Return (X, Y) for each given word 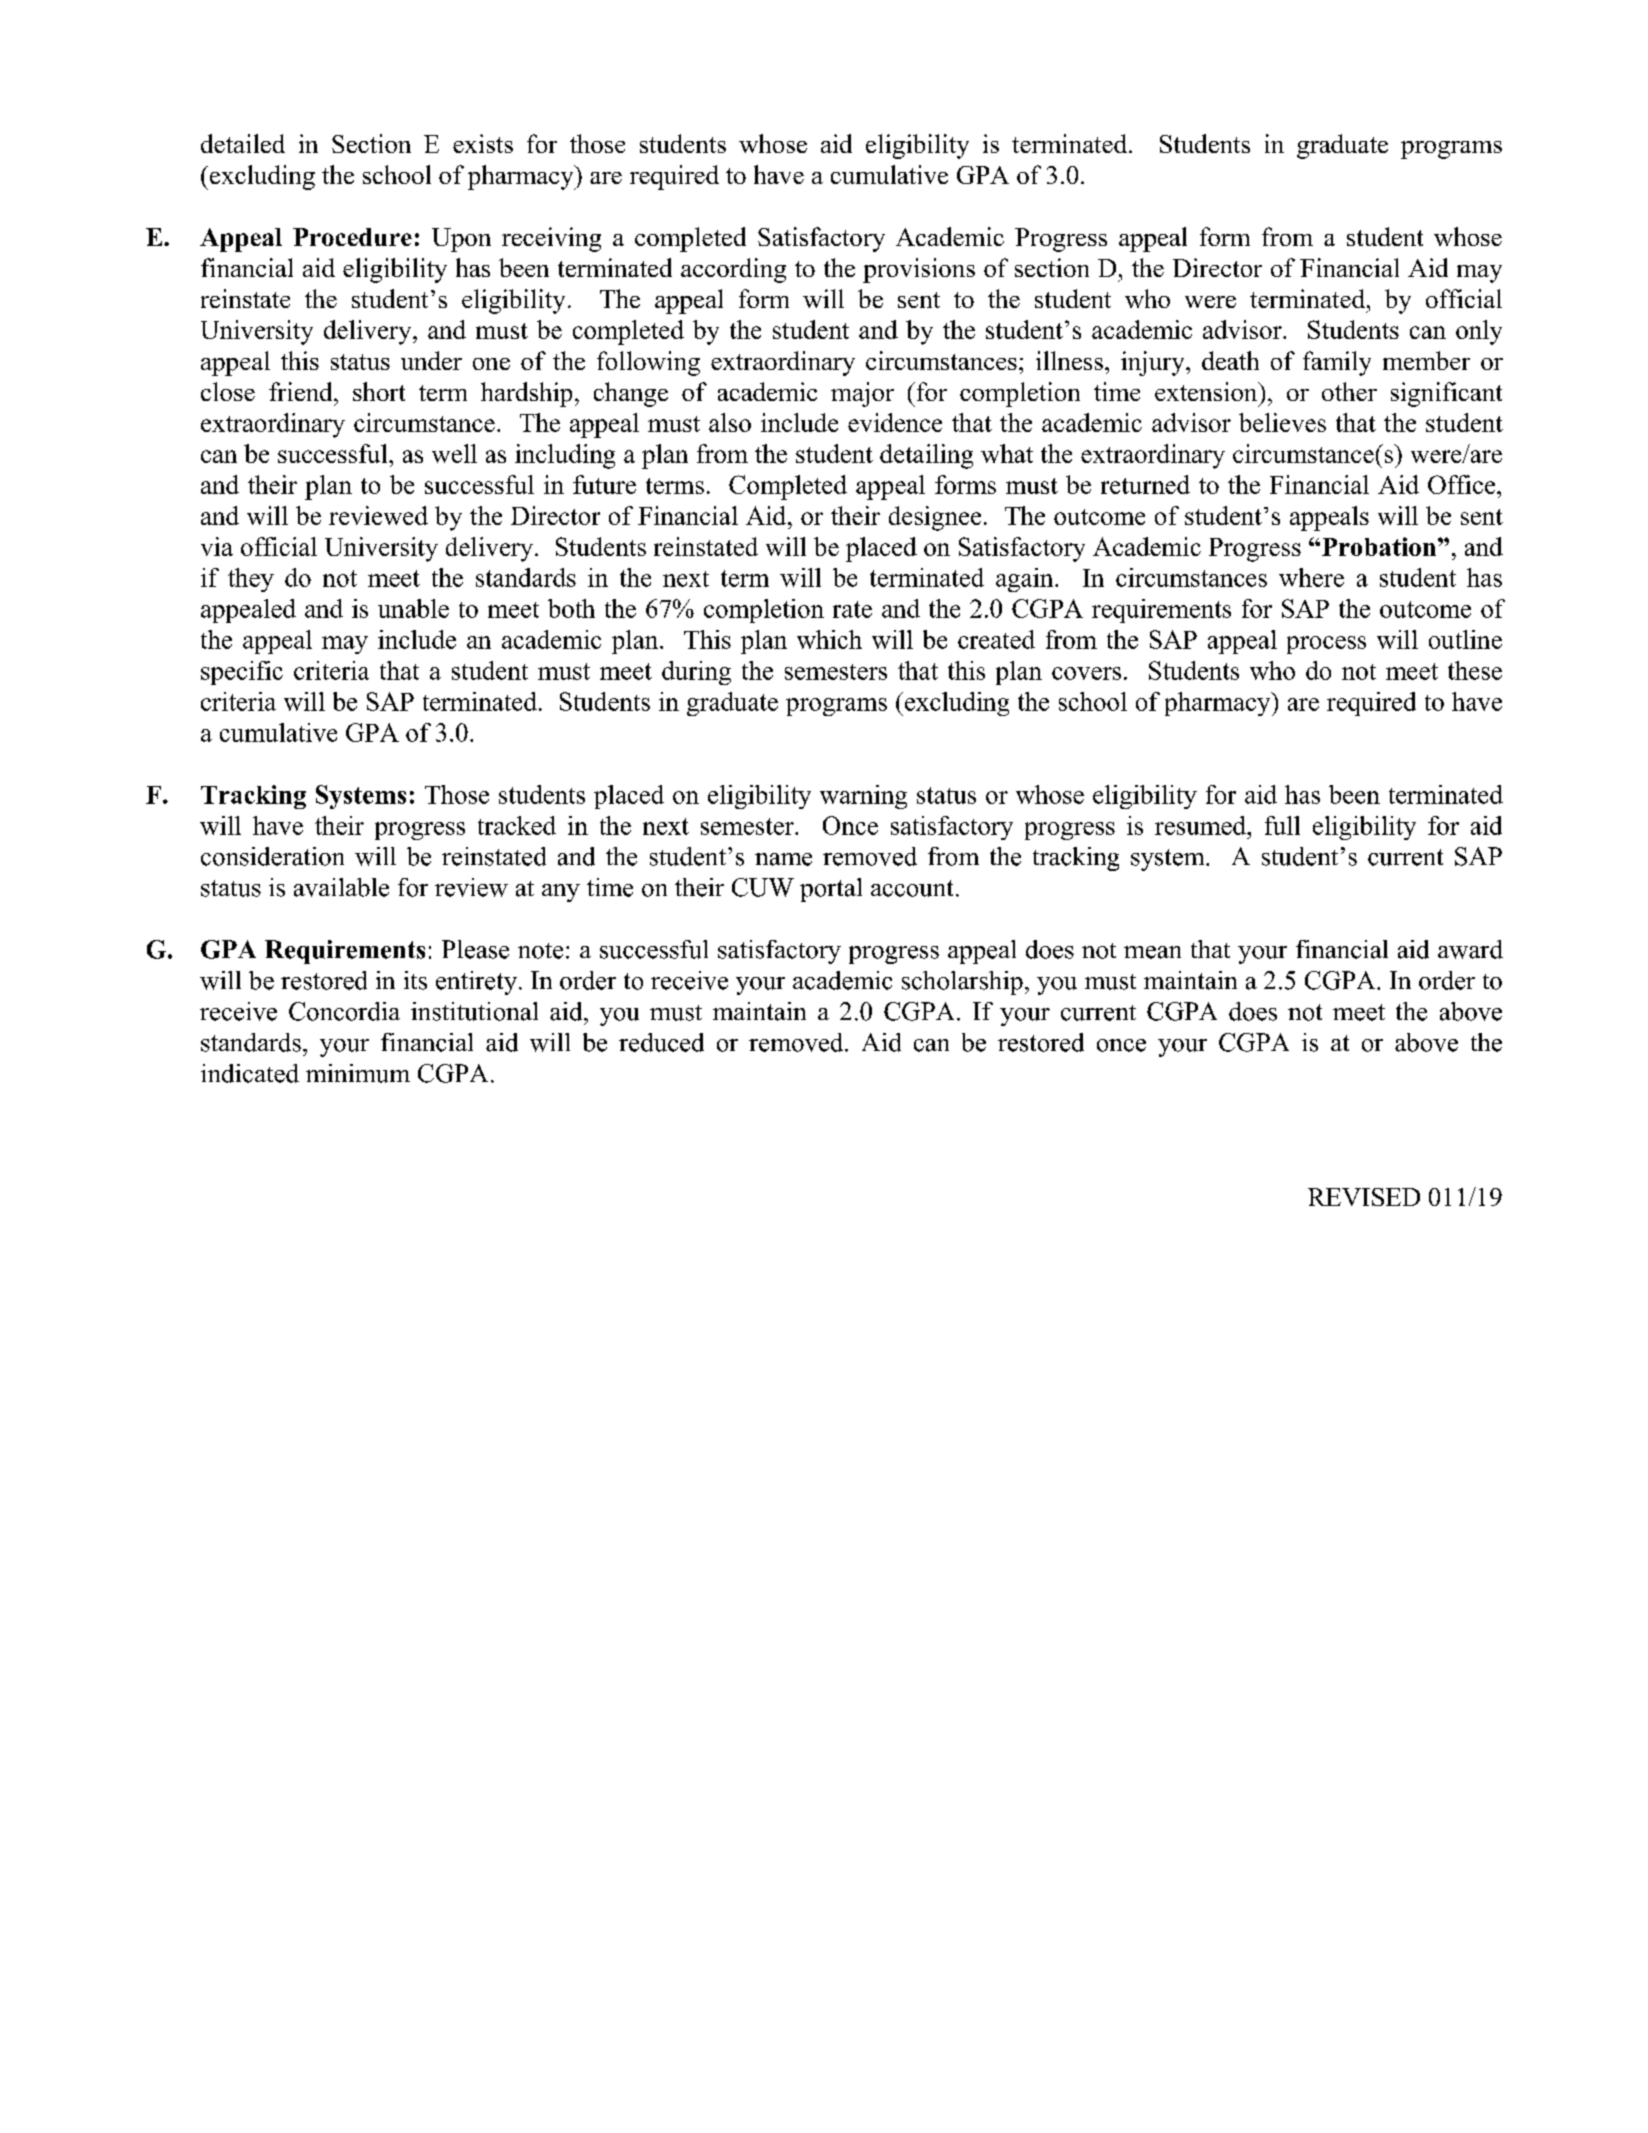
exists (483, 143)
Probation (1379, 546)
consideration (272, 856)
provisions (919, 270)
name (783, 859)
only (1479, 332)
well (454, 453)
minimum (358, 1073)
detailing (926, 456)
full (1282, 825)
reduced (661, 1042)
